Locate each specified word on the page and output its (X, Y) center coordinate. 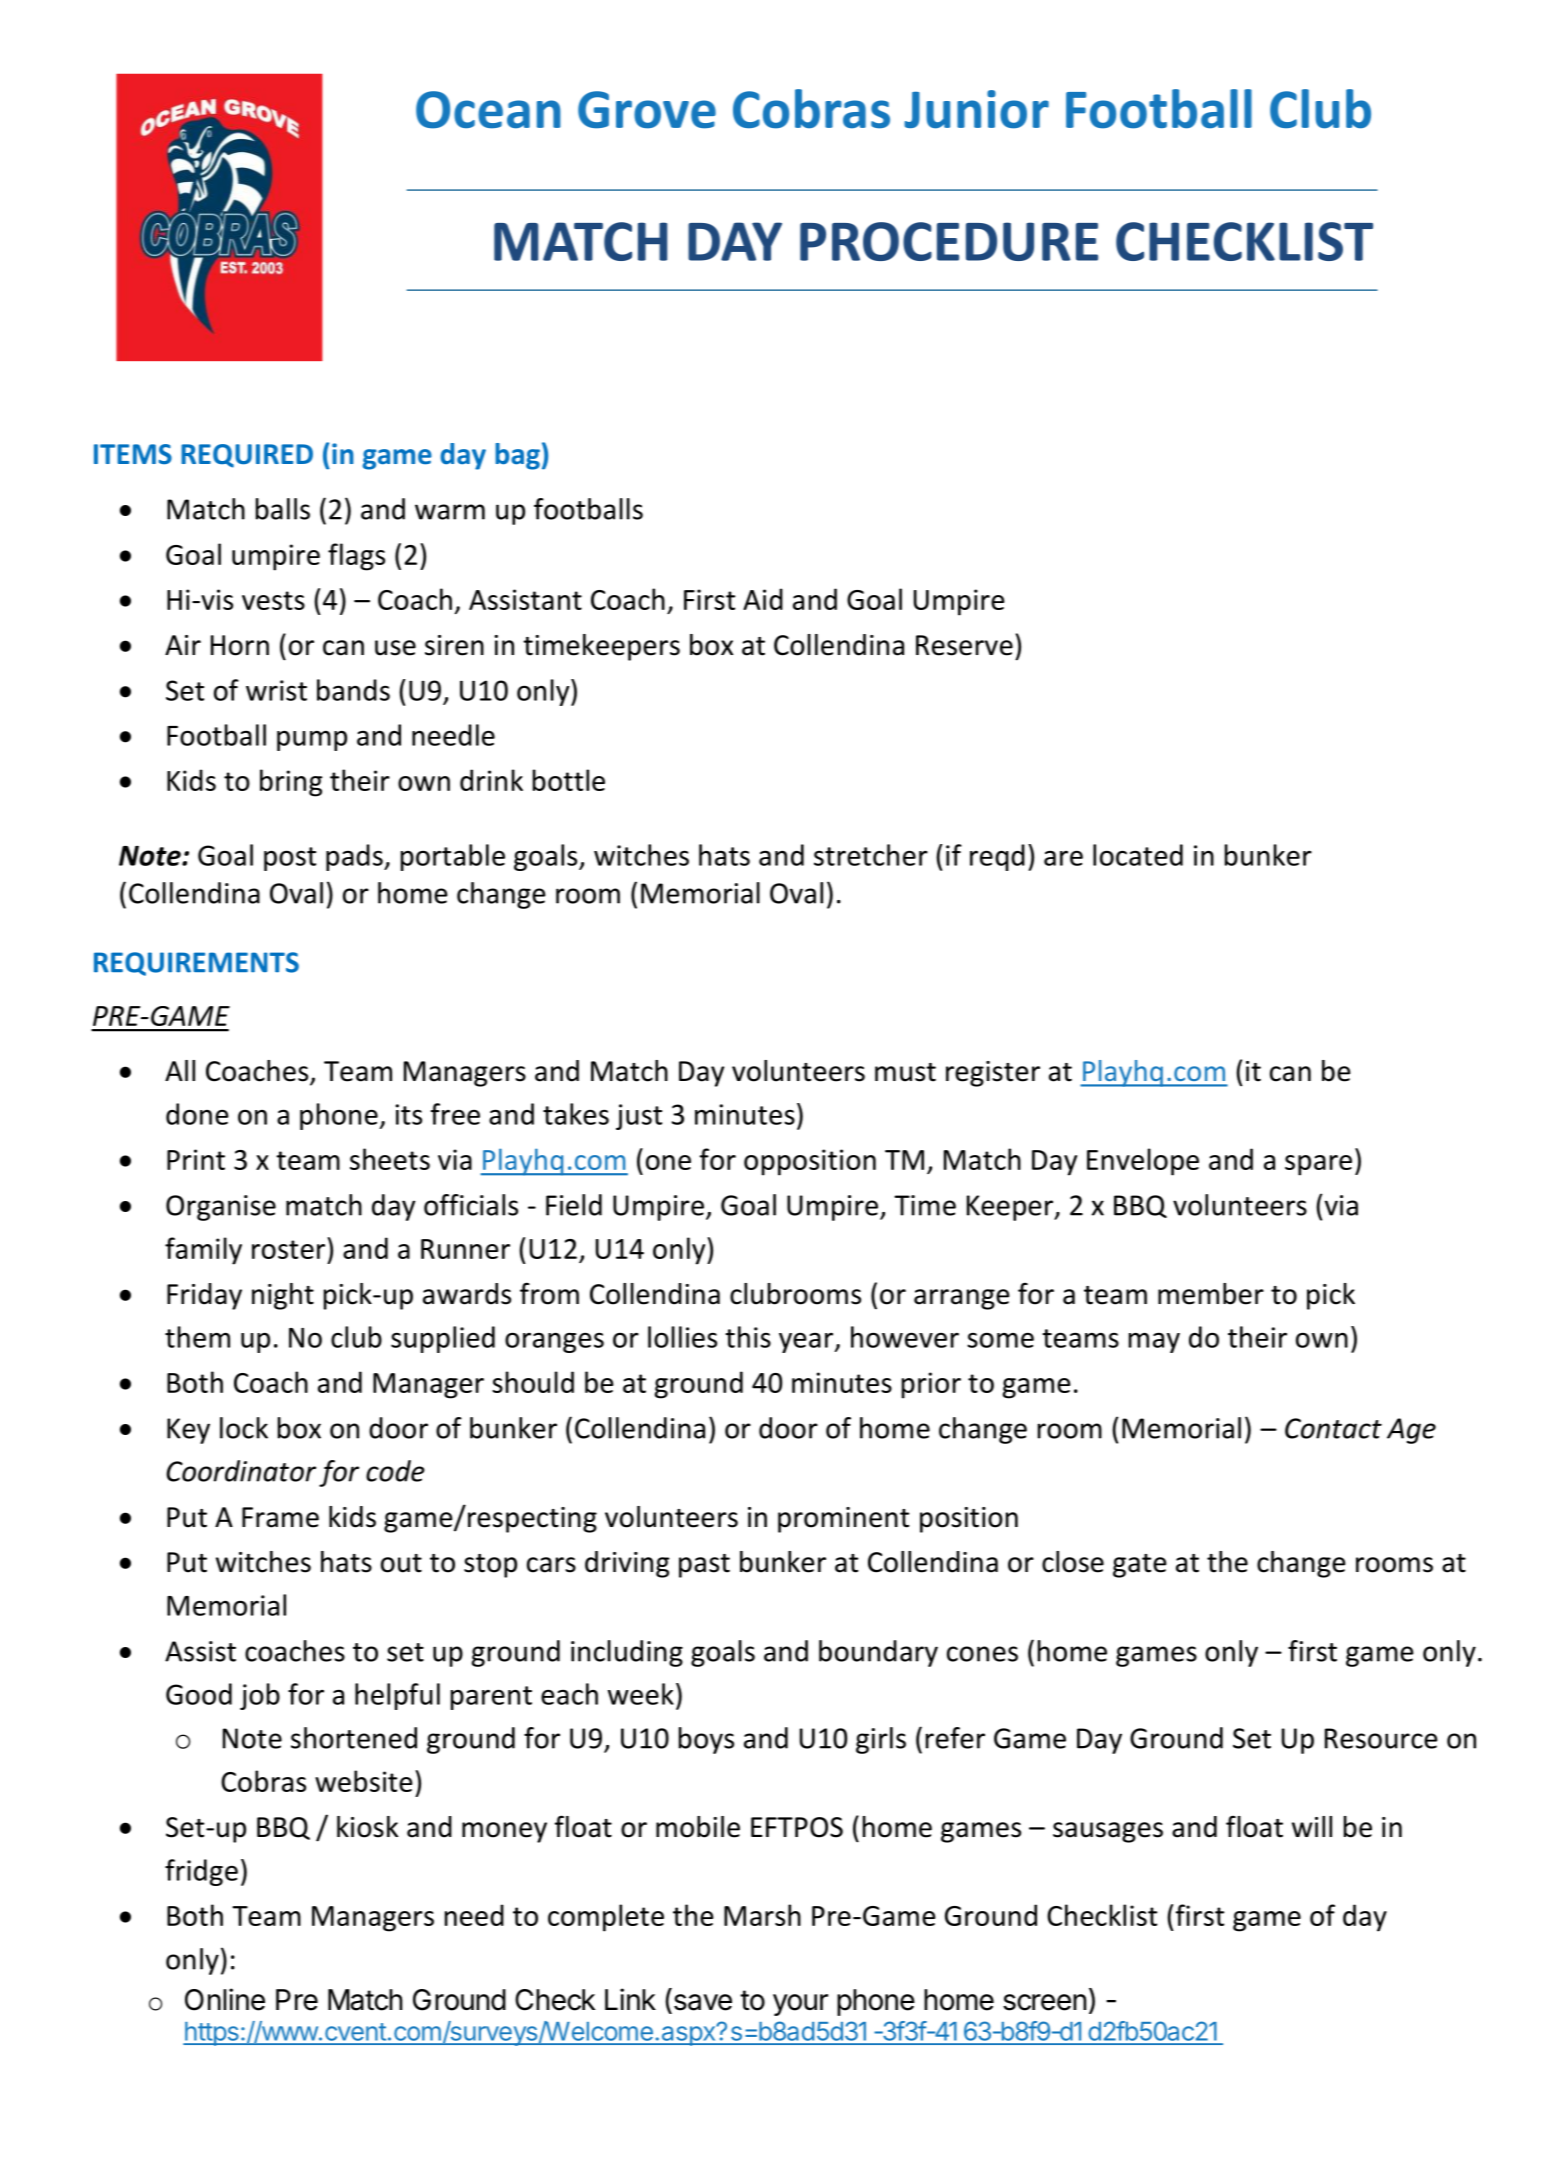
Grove (647, 110)
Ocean (488, 110)
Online (225, 1999)
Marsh (762, 1915)
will (1312, 1826)
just (639, 1117)
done (197, 1114)
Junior (976, 109)
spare (1318, 1165)
